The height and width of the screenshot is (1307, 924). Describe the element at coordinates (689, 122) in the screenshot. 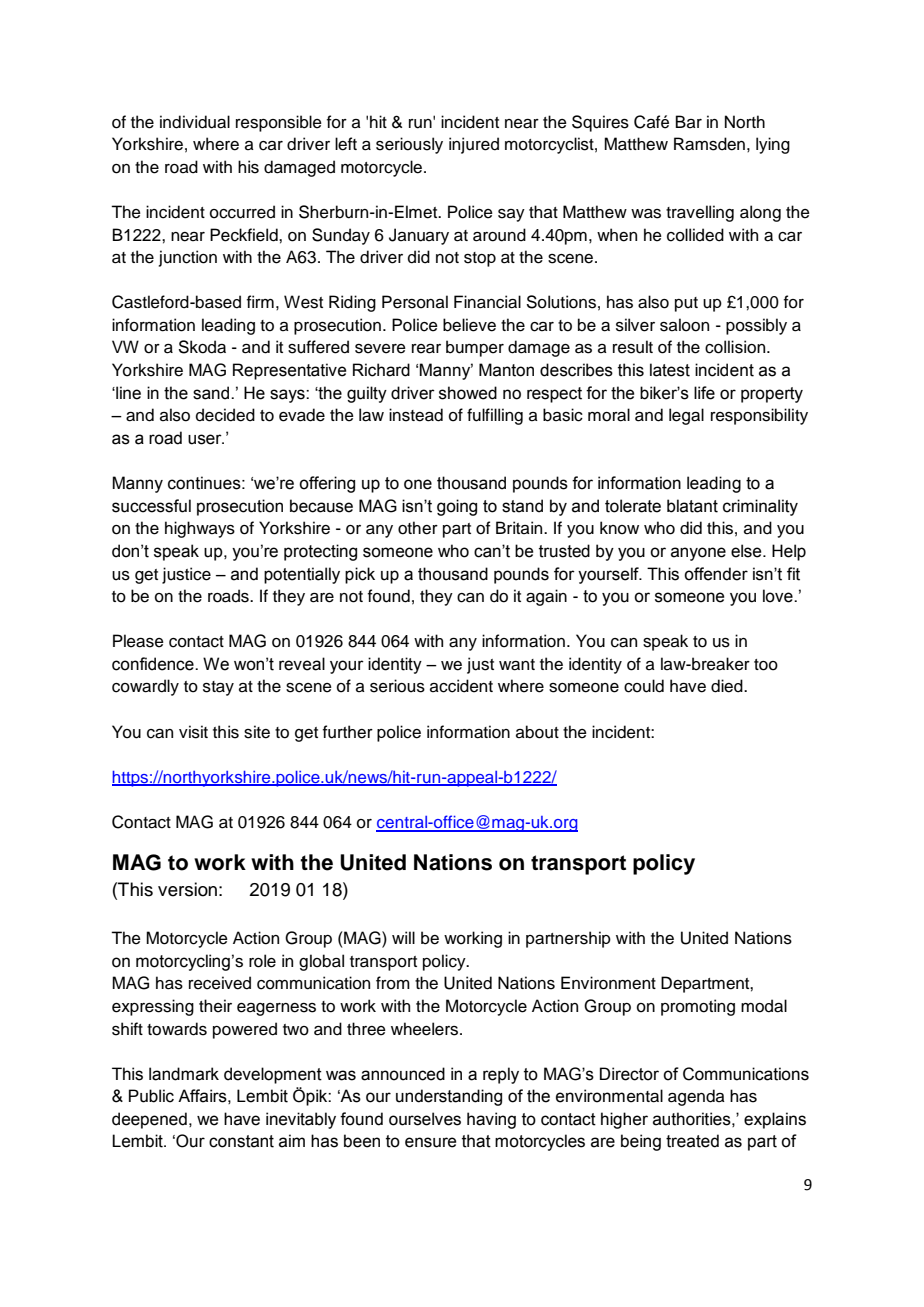

I see `Bar` at that location.
